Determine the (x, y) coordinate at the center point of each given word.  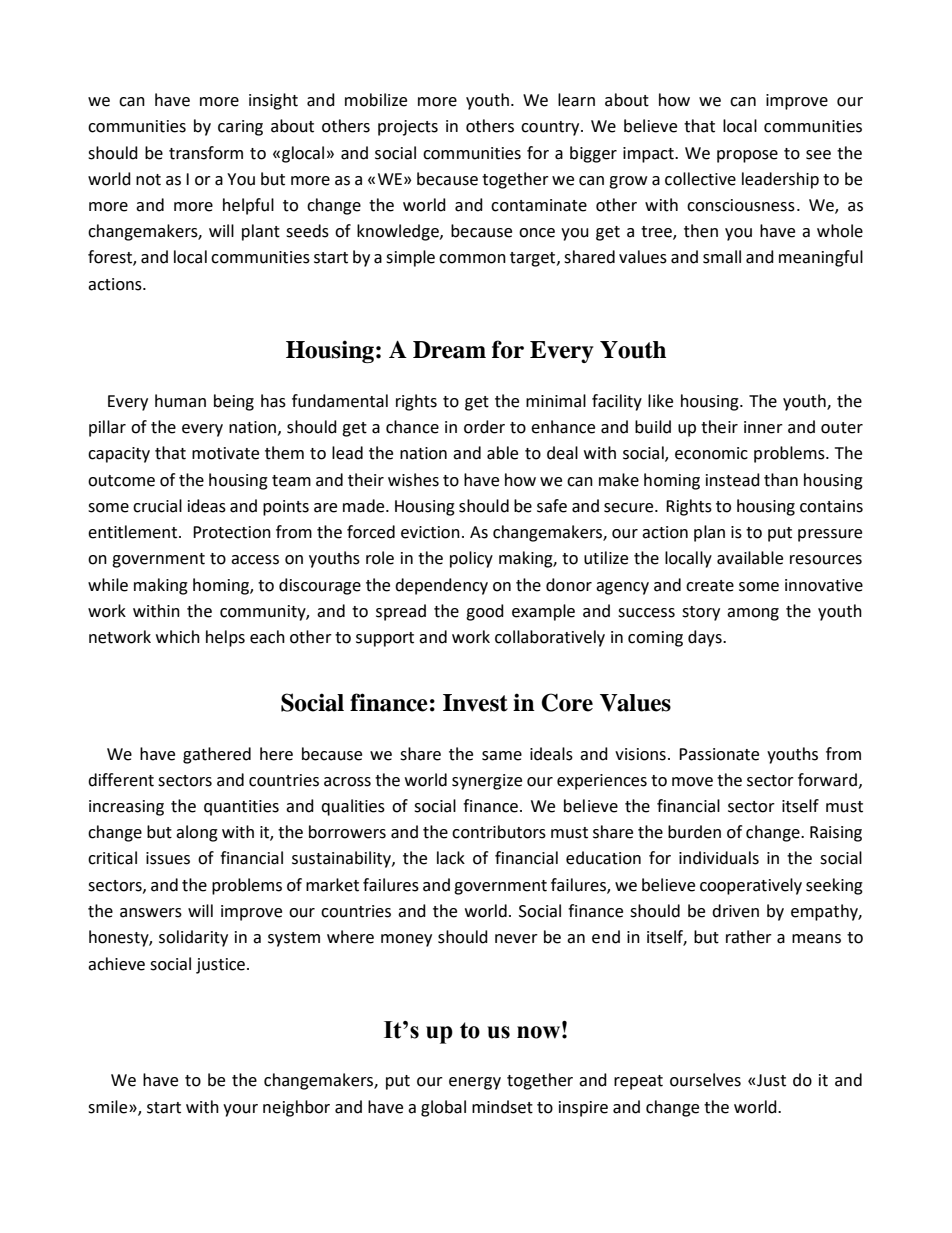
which (178, 637)
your (240, 1110)
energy (475, 1083)
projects (408, 128)
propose (747, 156)
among (753, 614)
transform (206, 153)
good (485, 612)
